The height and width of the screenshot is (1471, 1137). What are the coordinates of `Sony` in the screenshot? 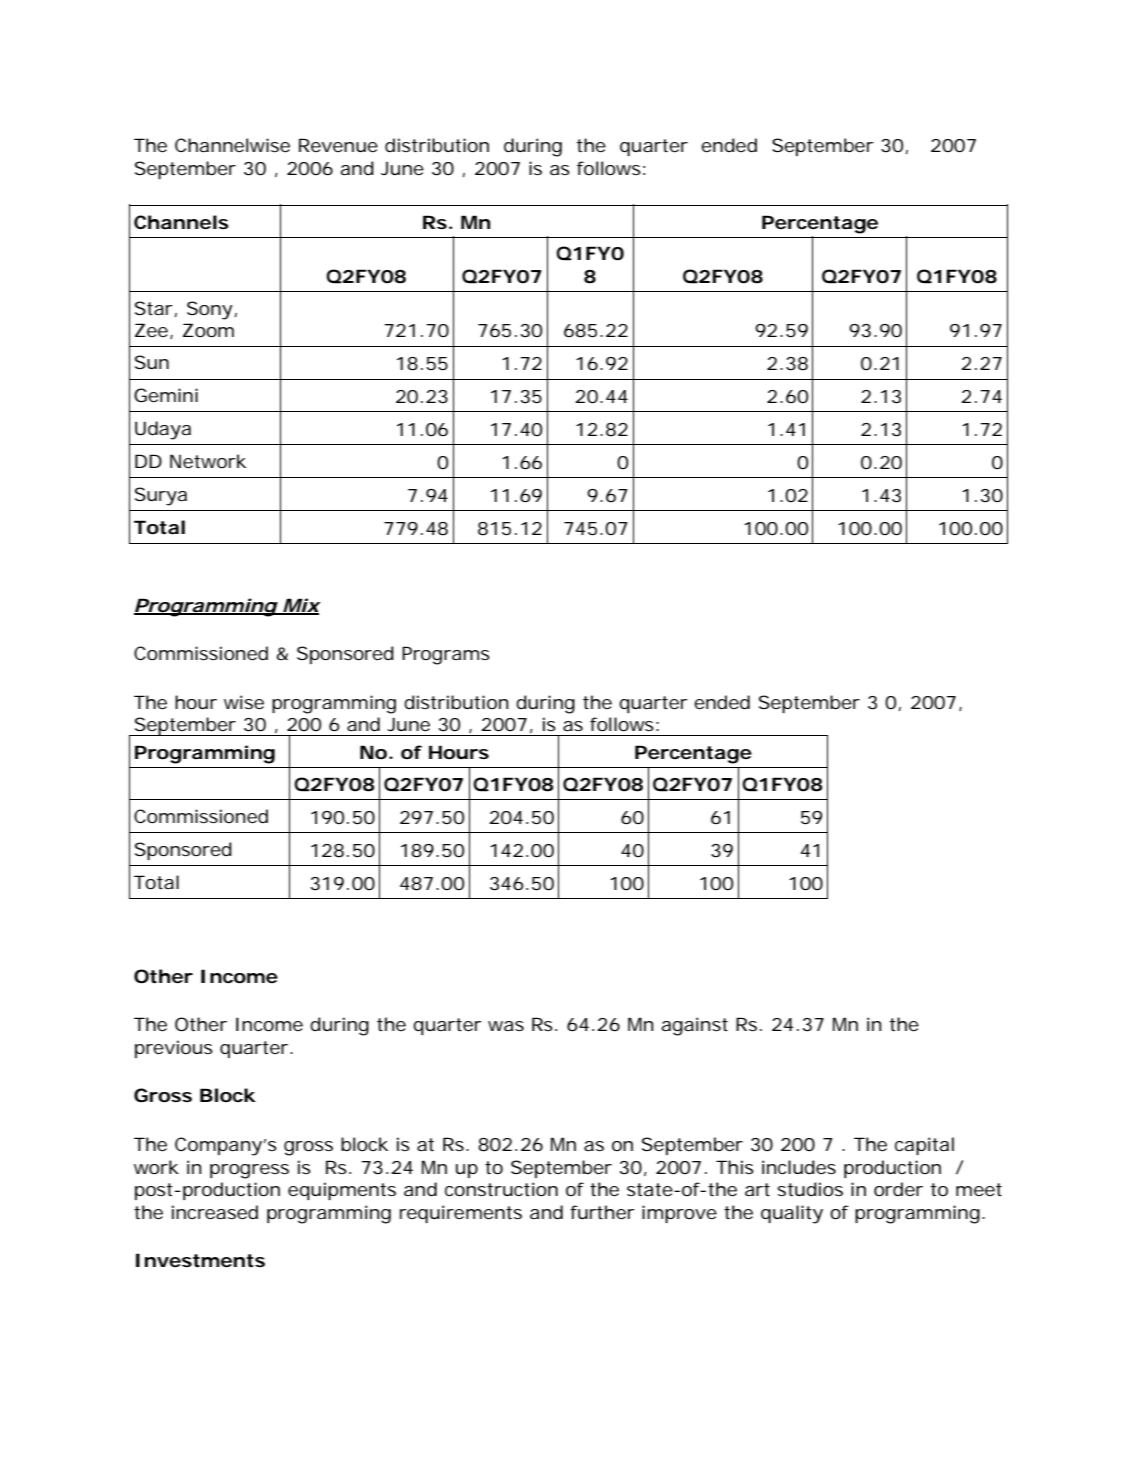 It's located at (210, 310).
